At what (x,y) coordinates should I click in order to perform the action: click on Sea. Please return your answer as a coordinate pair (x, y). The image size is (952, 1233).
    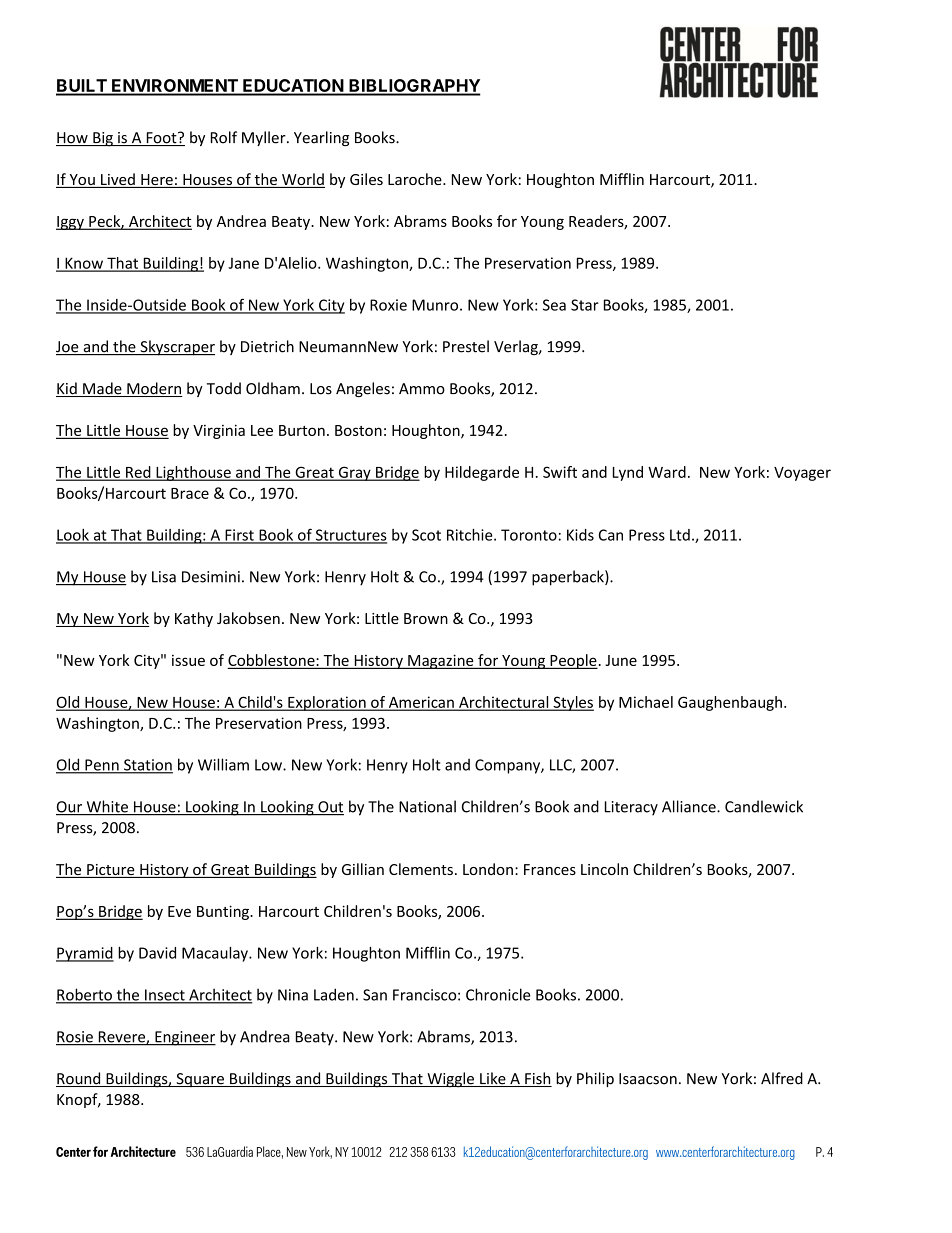
    Looking at the image, I should click on (554, 305).
